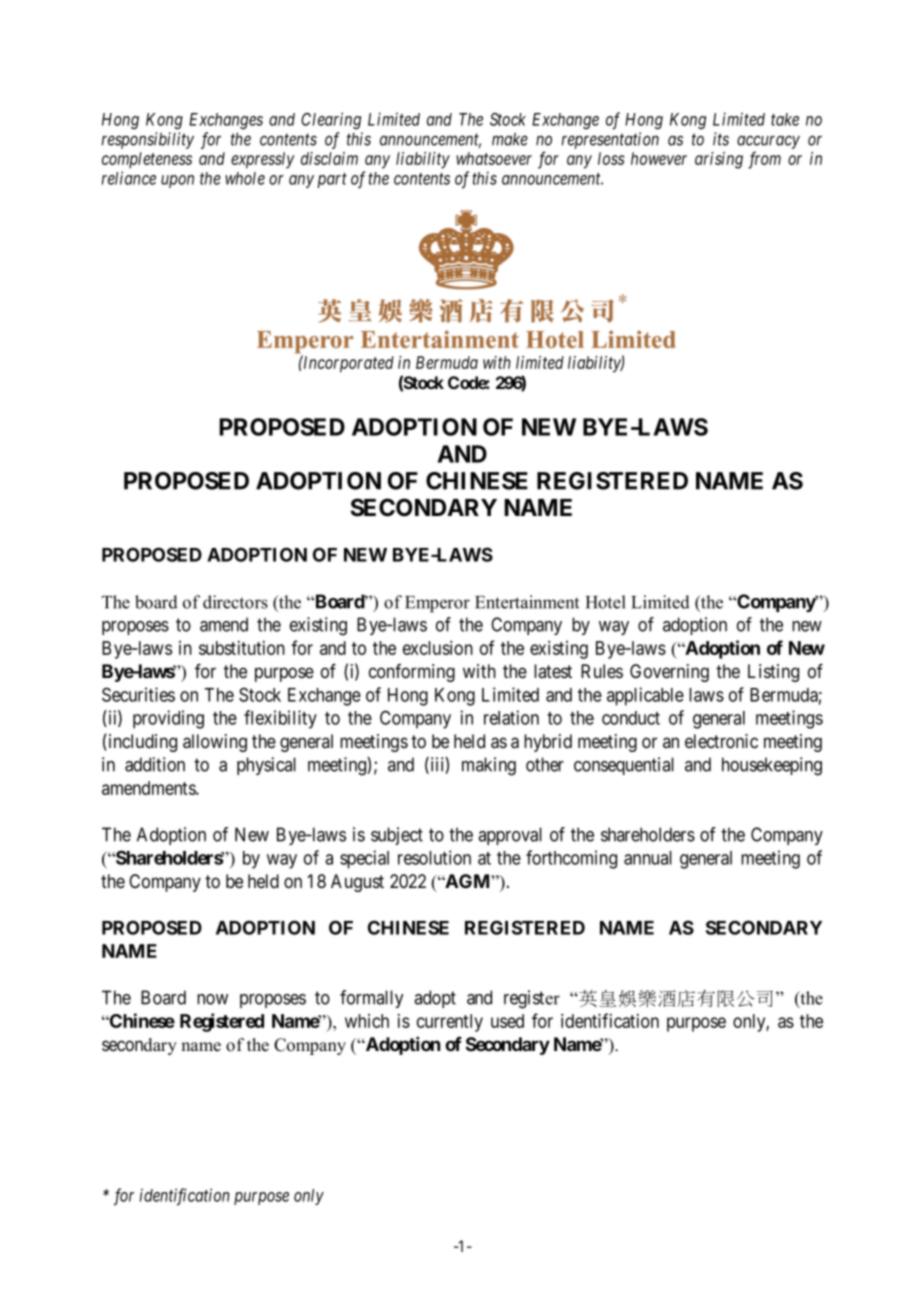  What do you see at coordinates (606, 602) in the image?
I see `Hotel` at bounding box center [606, 602].
